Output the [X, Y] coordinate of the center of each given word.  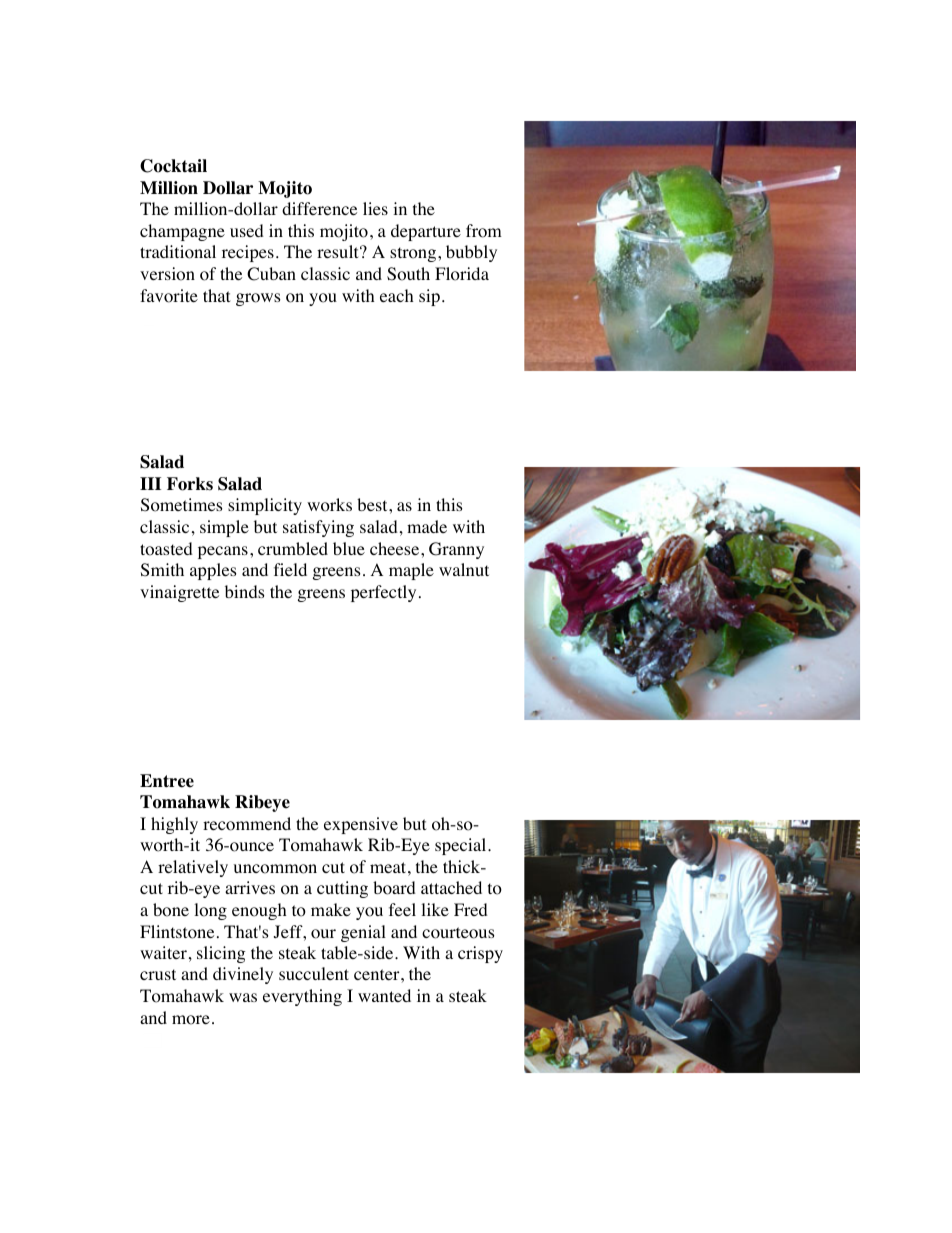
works [329, 505]
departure [426, 232]
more [191, 1020]
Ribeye [262, 803]
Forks [190, 484]
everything [302, 997]
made [427, 526]
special [462, 846]
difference [319, 208]
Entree [167, 781]
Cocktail [173, 166]
